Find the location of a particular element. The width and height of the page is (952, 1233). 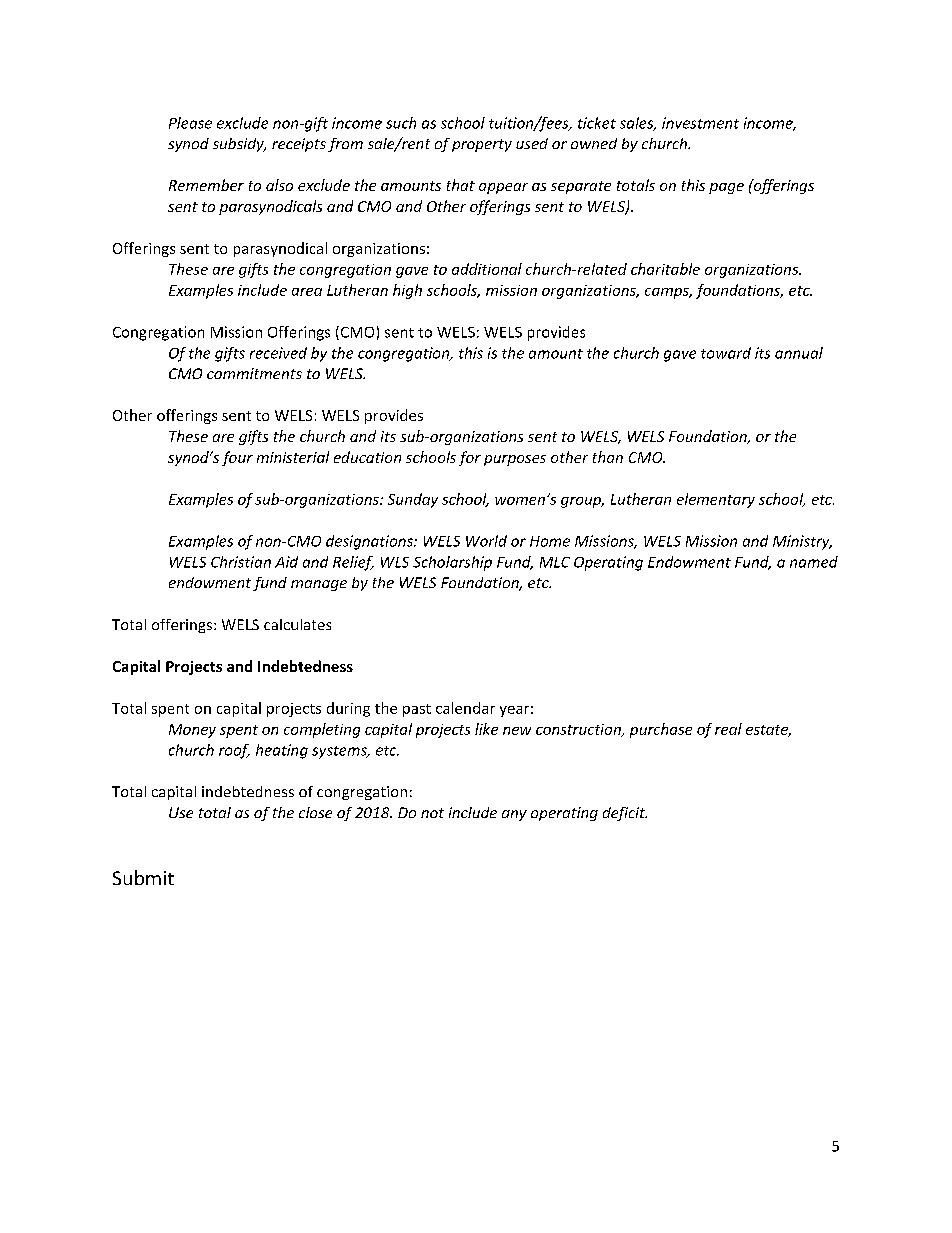

Sunday is located at coordinates (413, 500).
